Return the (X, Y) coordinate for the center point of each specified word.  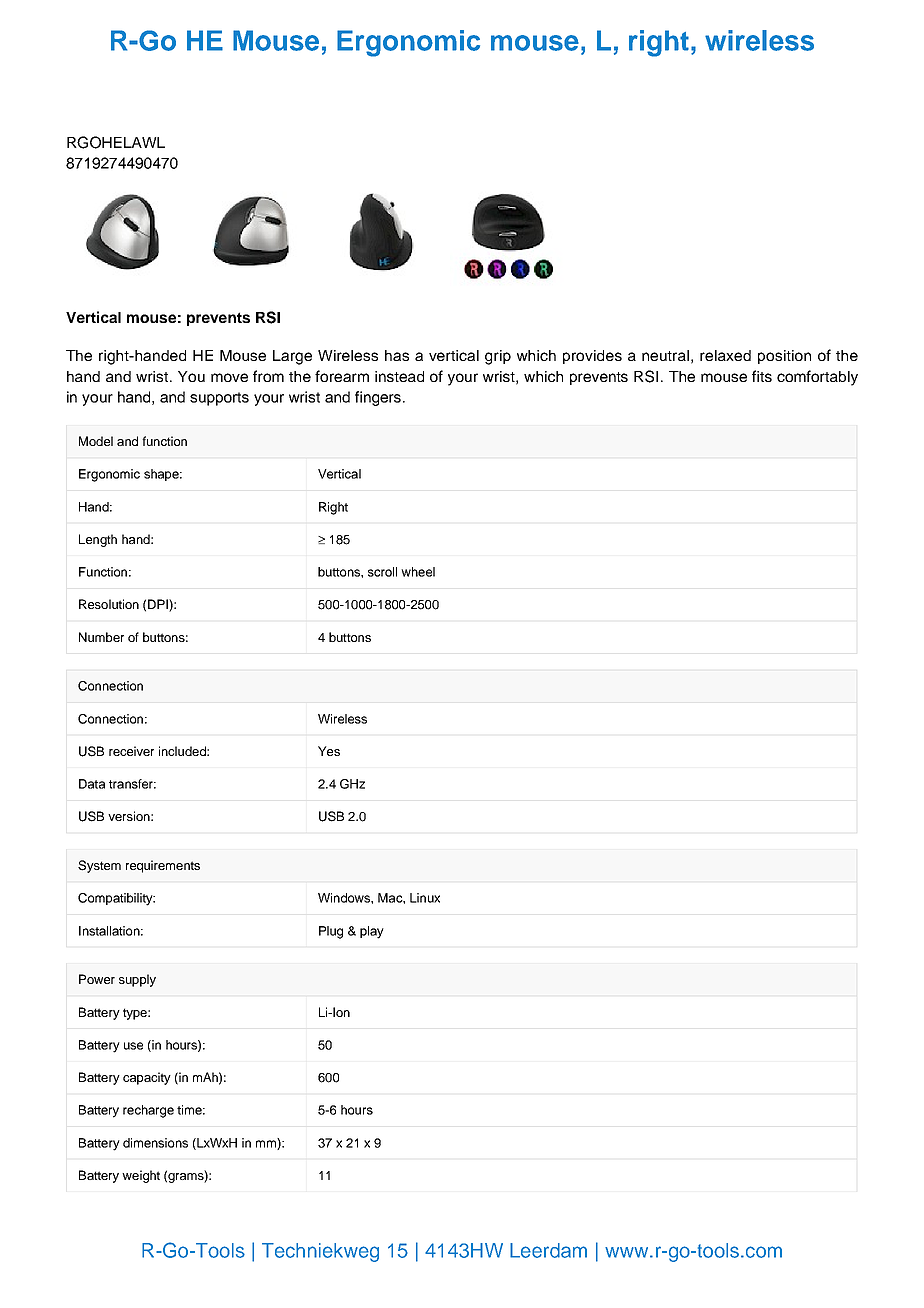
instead (399, 376)
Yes (329, 751)
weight (141, 1176)
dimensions (155, 1143)
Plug (331, 932)
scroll (382, 572)
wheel (418, 572)
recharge (148, 1111)
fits (762, 376)
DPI (159, 605)
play (372, 932)
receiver (131, 751)
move (229, 377)
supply (137, 980)
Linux (425, 898)
